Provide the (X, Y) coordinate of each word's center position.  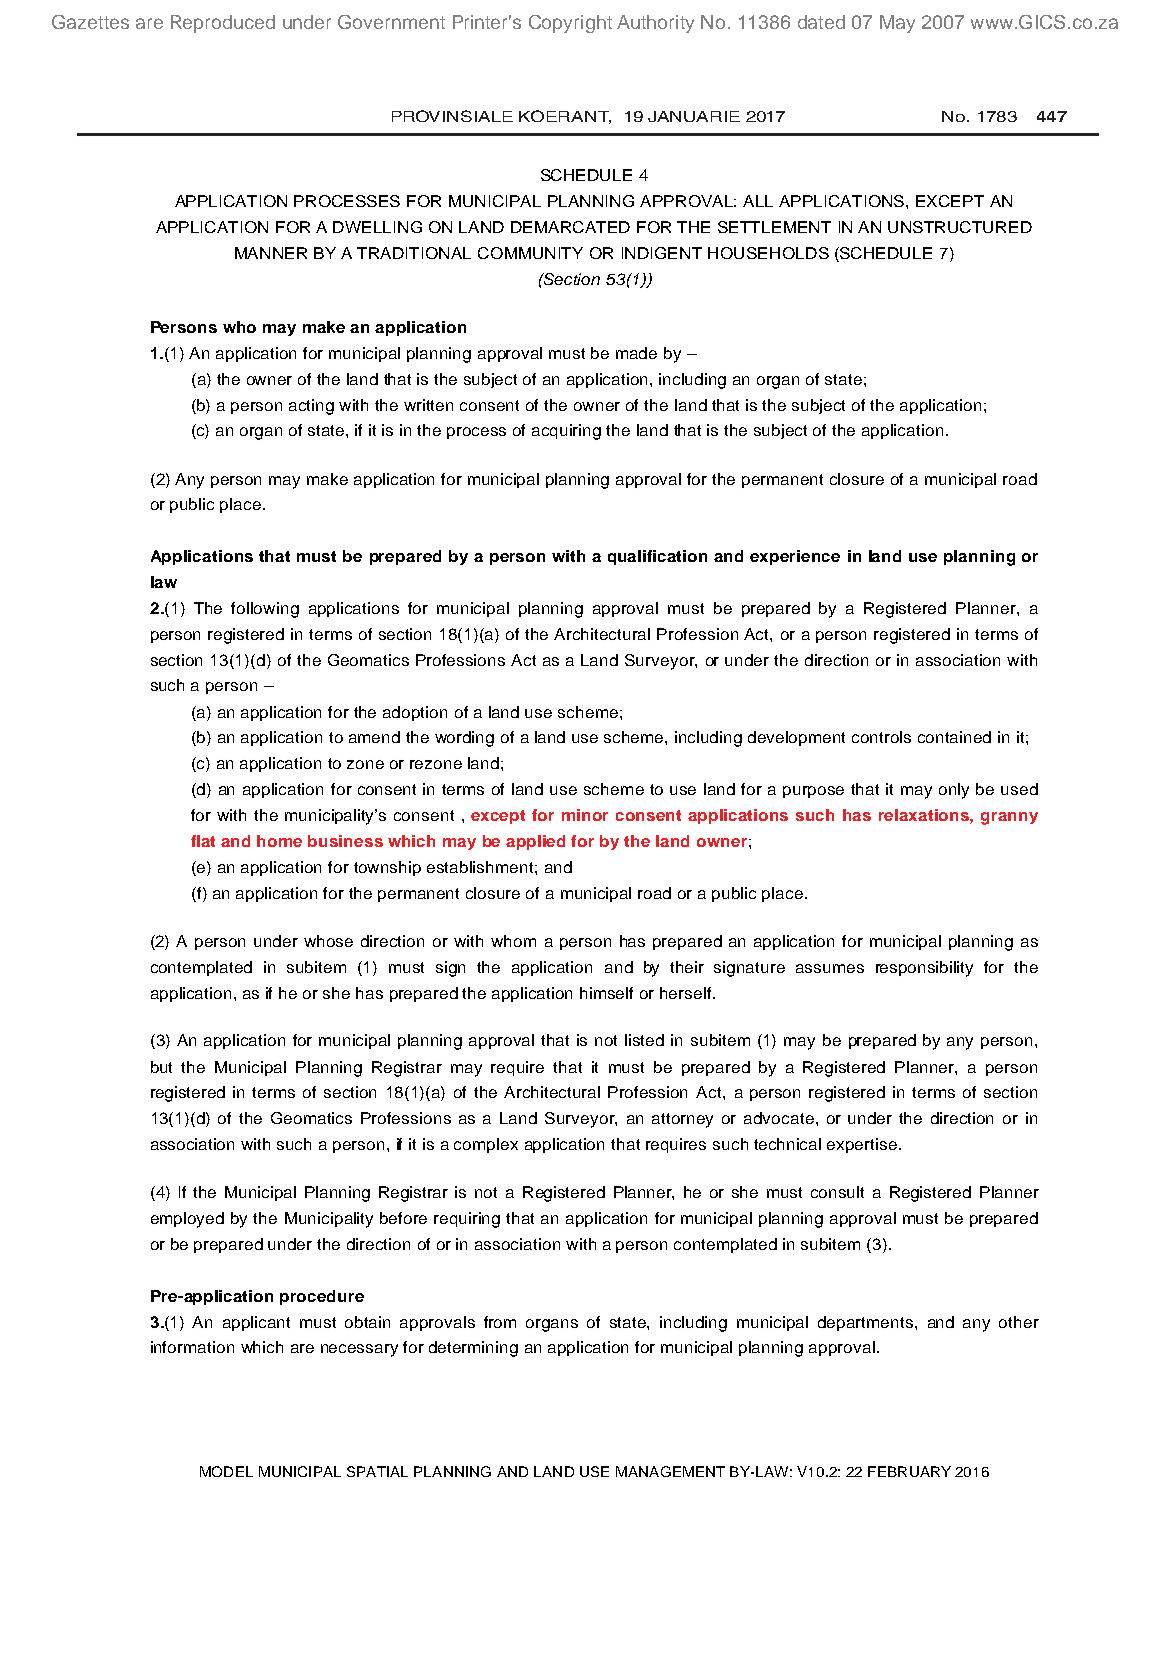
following (265, 610)
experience (795, 557)
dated (821, 22)
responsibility (924, 969)
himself (606, 993)
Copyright (570, 24)
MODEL (226, 1471)
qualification (657, 557)
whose (328, 941)
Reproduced (223, 24)
